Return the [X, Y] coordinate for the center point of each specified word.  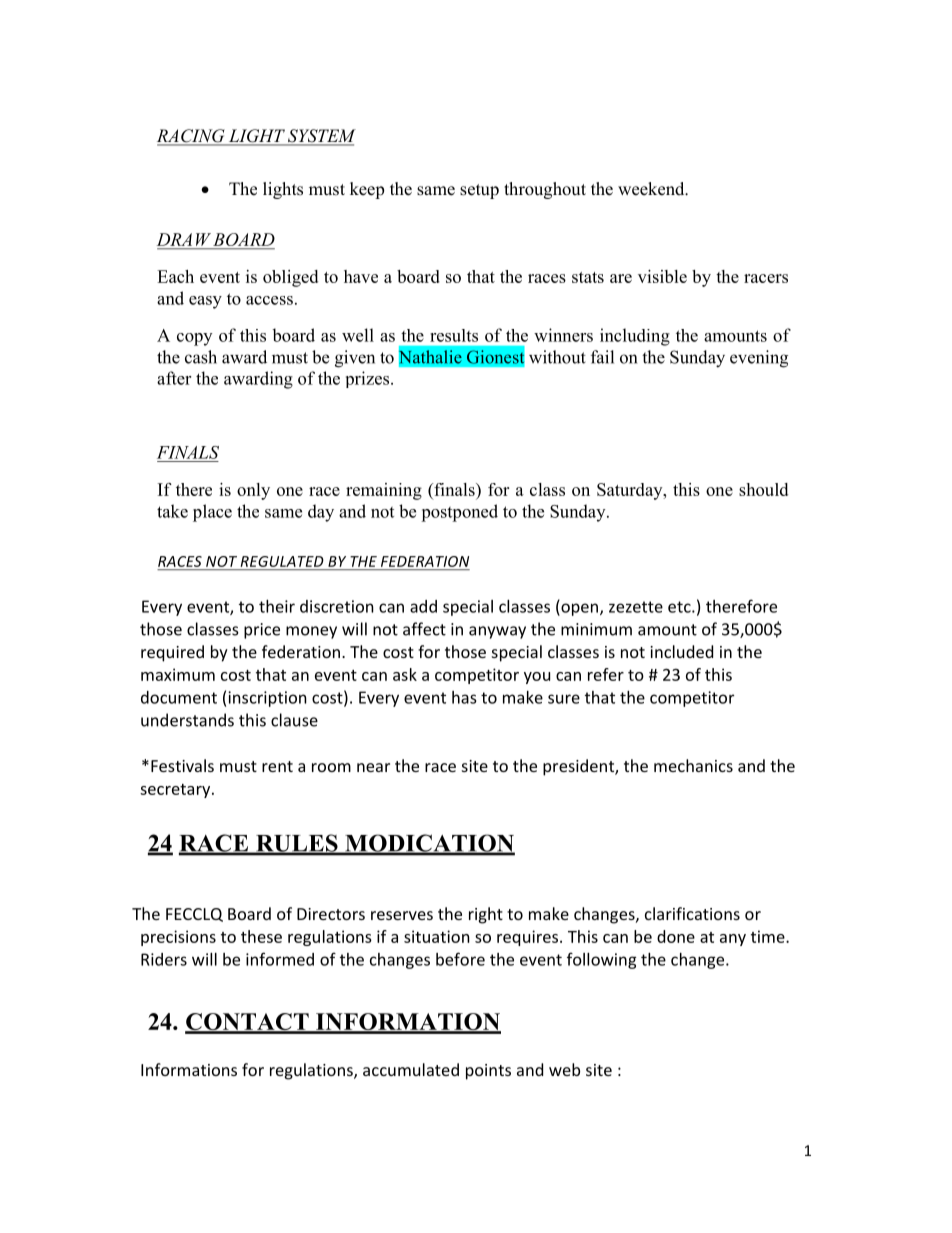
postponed [459, 513]
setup [479, 191]
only [253, 491]
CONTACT [248, 1023]
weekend [652, 189]
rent [277, 766]
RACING [192, 137]
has [464, 697]
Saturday [631, 491]
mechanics [693, 765]
